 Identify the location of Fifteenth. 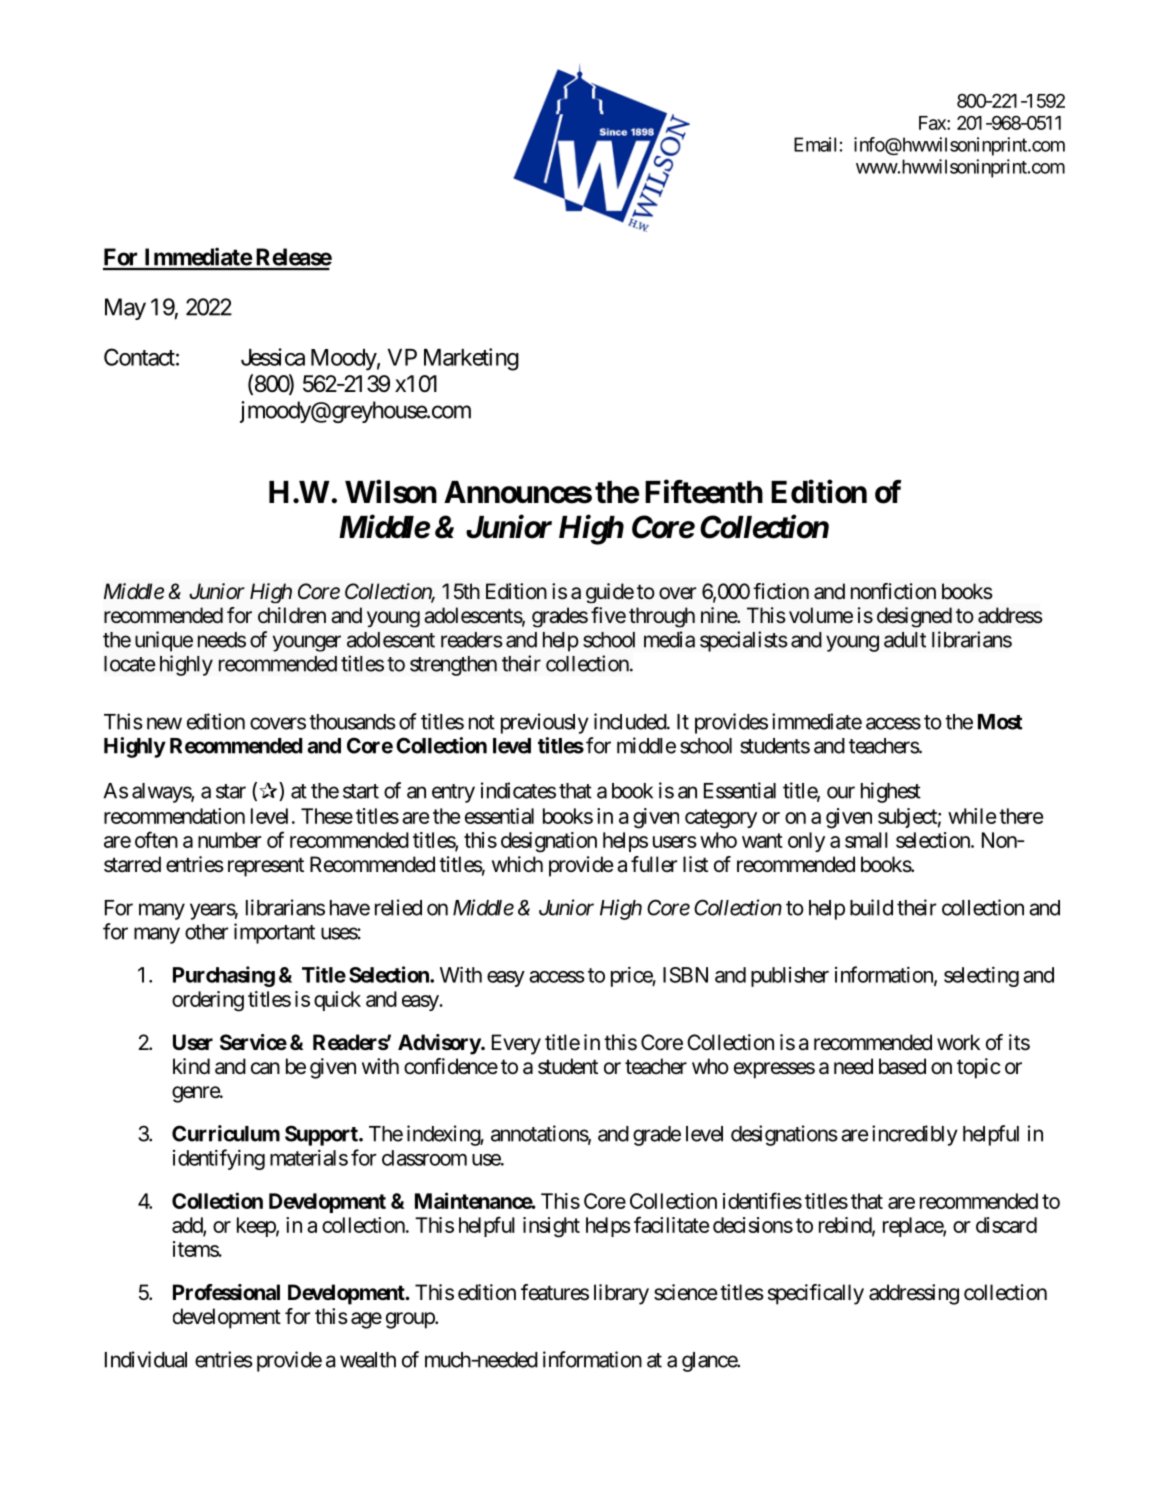
(704, 491).
